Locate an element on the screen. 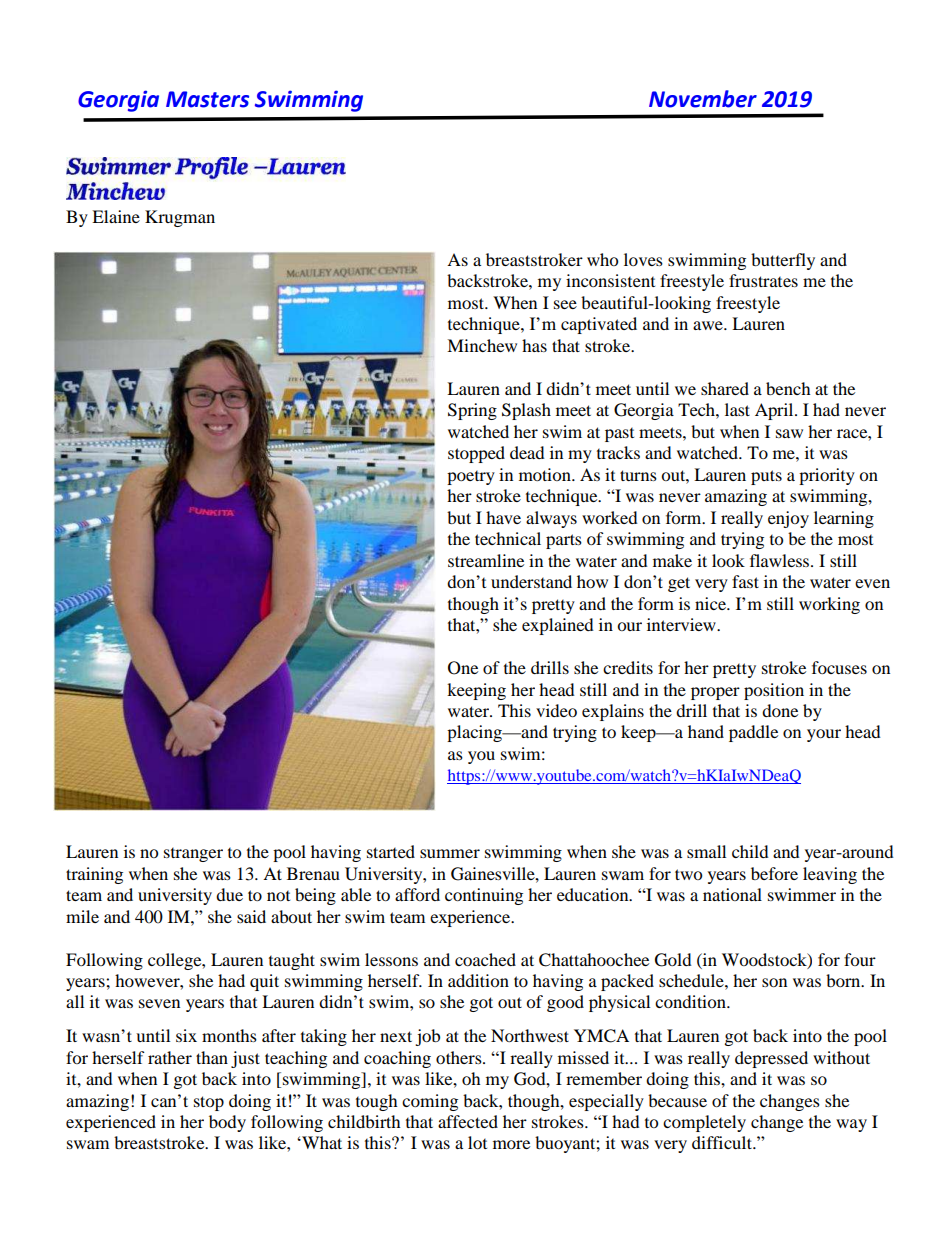 The height and width of the screenshot is (1233, 952). November is located at coordinates (703, 99).
